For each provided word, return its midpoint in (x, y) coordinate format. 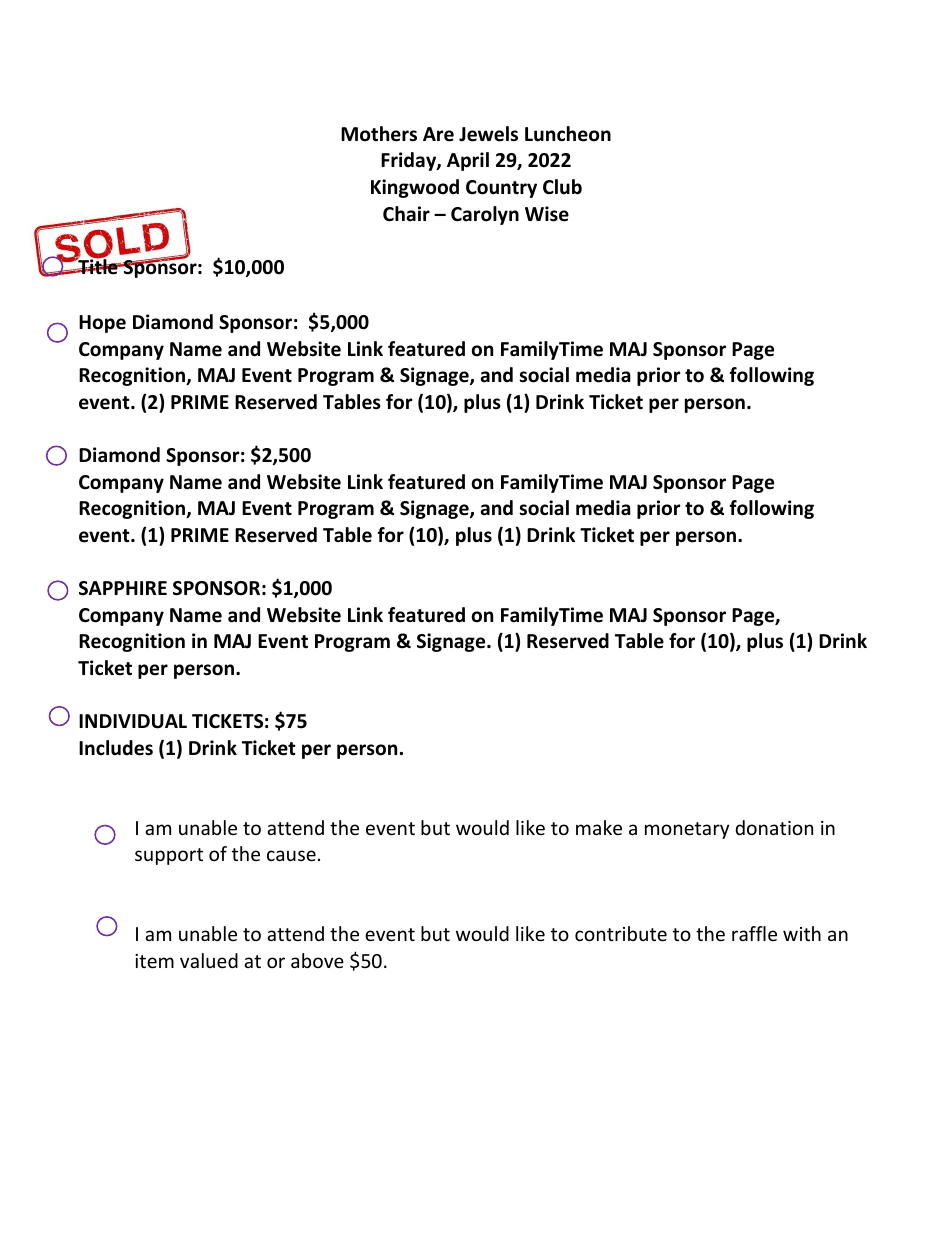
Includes (116, 748)
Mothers (379, 134)
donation (774, 827)
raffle (754, 933)
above (317, 960)
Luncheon (568, 134)
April (468, 161)
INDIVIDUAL (133, 721)
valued (209, 960)
